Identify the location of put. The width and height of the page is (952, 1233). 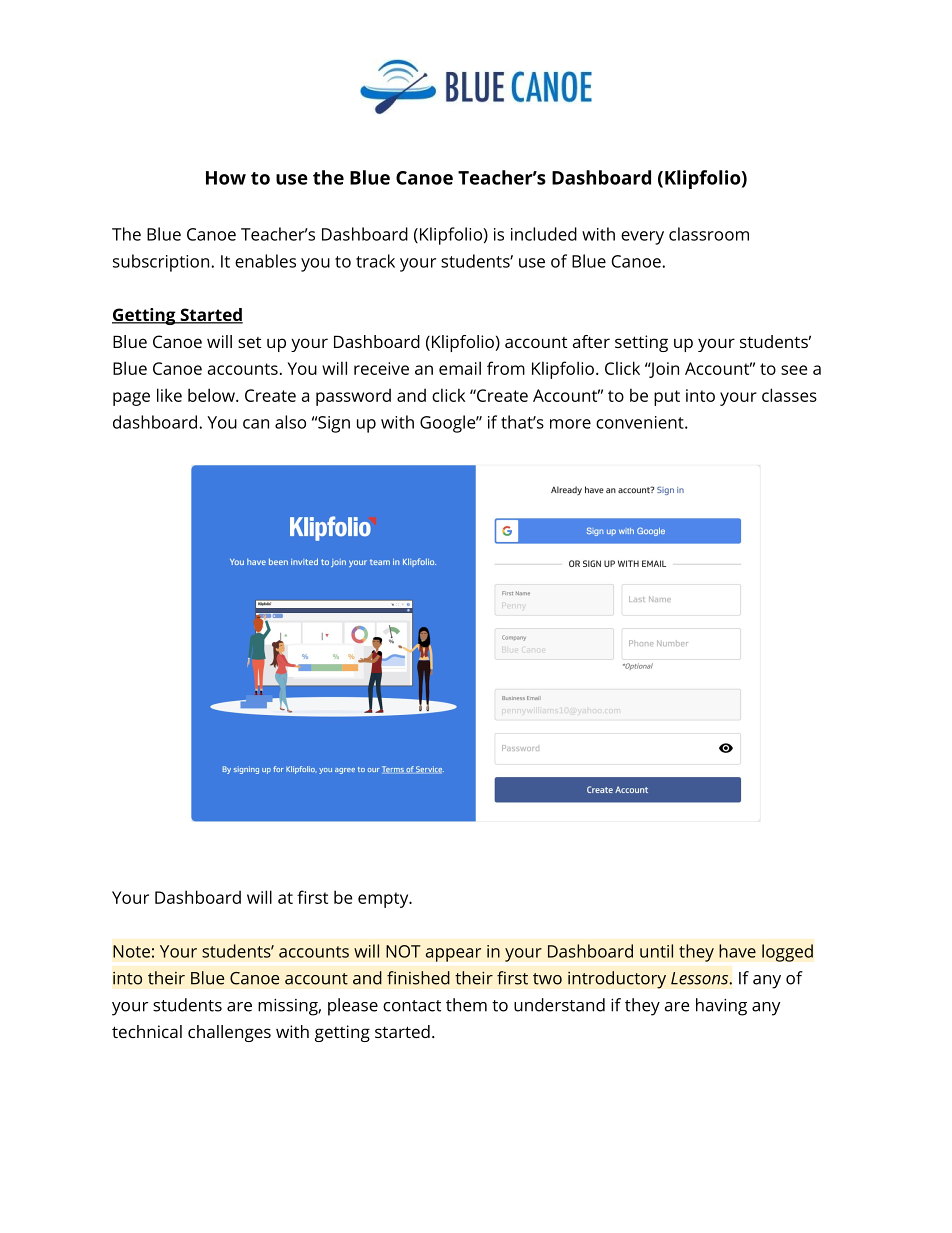
(667, 398).
